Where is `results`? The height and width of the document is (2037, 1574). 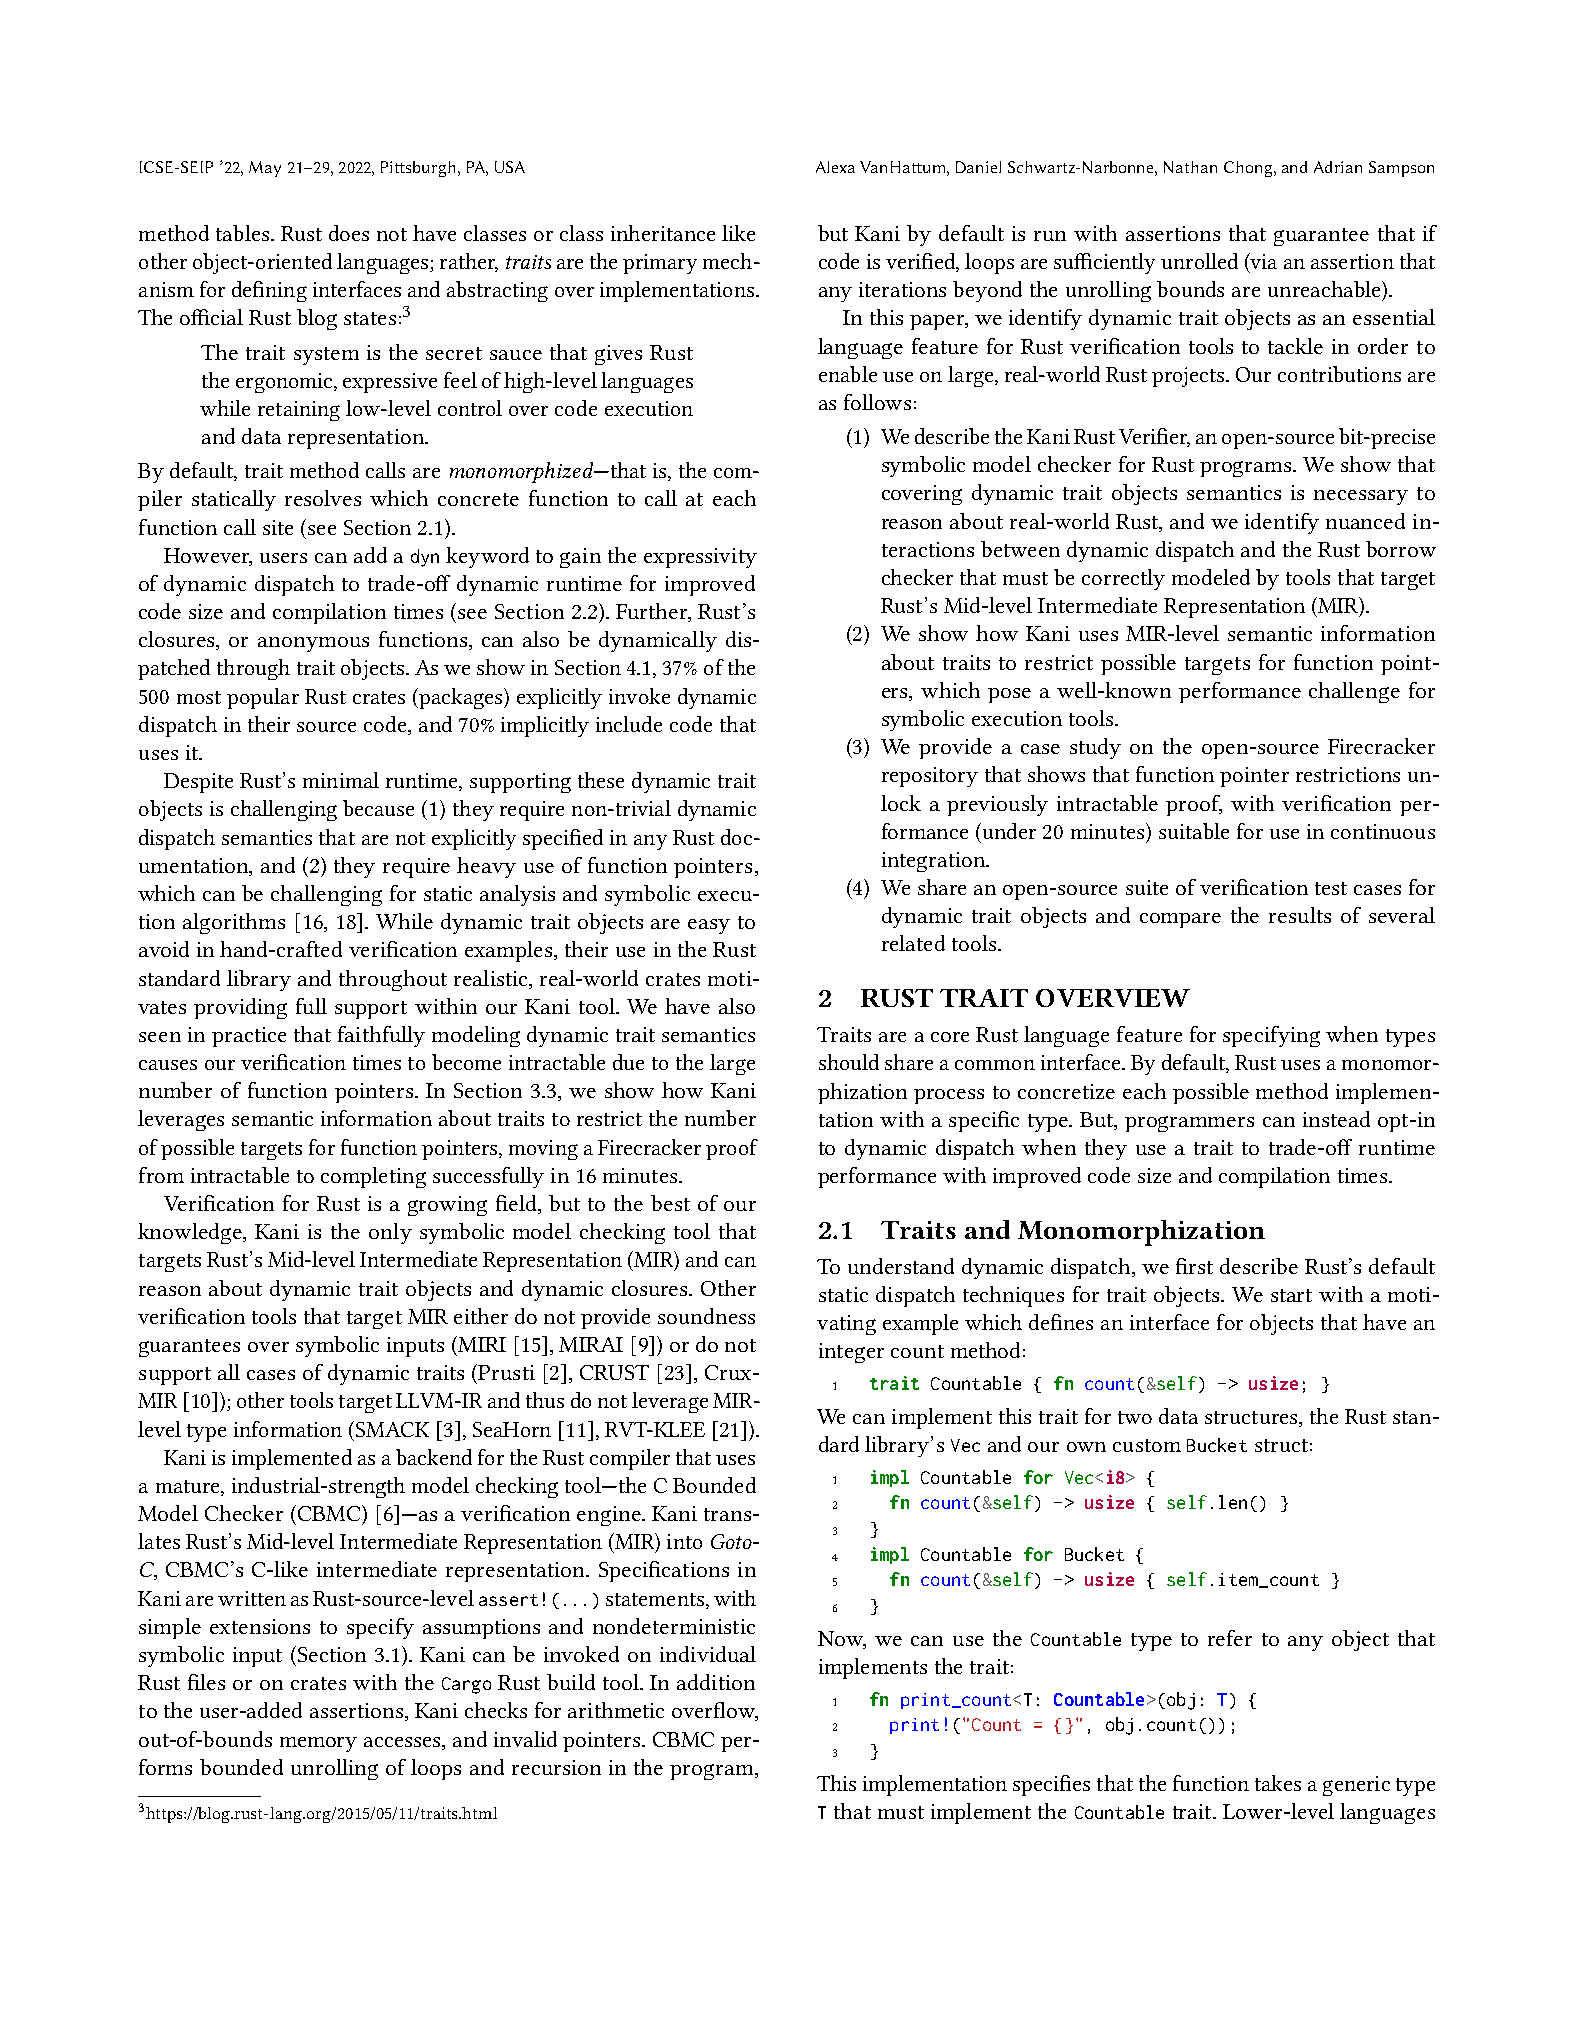
results is located at coordinates (1300, 915).
